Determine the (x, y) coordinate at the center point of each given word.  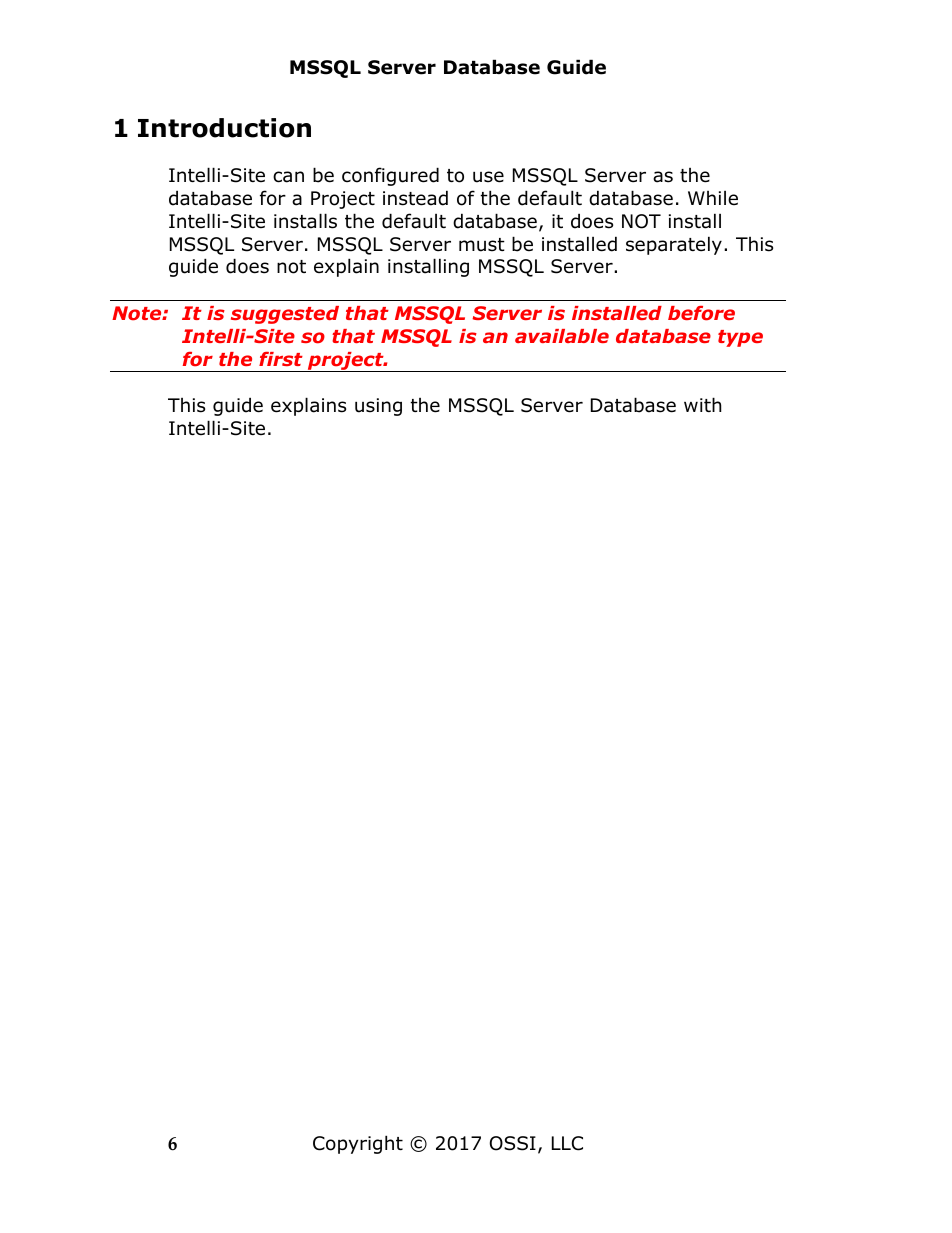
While (713, 198)
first (281, 359)
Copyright (358, 1144)
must (482, 245)
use (488, 177)
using (378, 407)
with (702, 404)
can (288, 177)
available (562, 336)
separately (674, 245)
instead (415, 198)
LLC (567, 1143)
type (740, 338)
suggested (285, 315)
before (701, 313)
